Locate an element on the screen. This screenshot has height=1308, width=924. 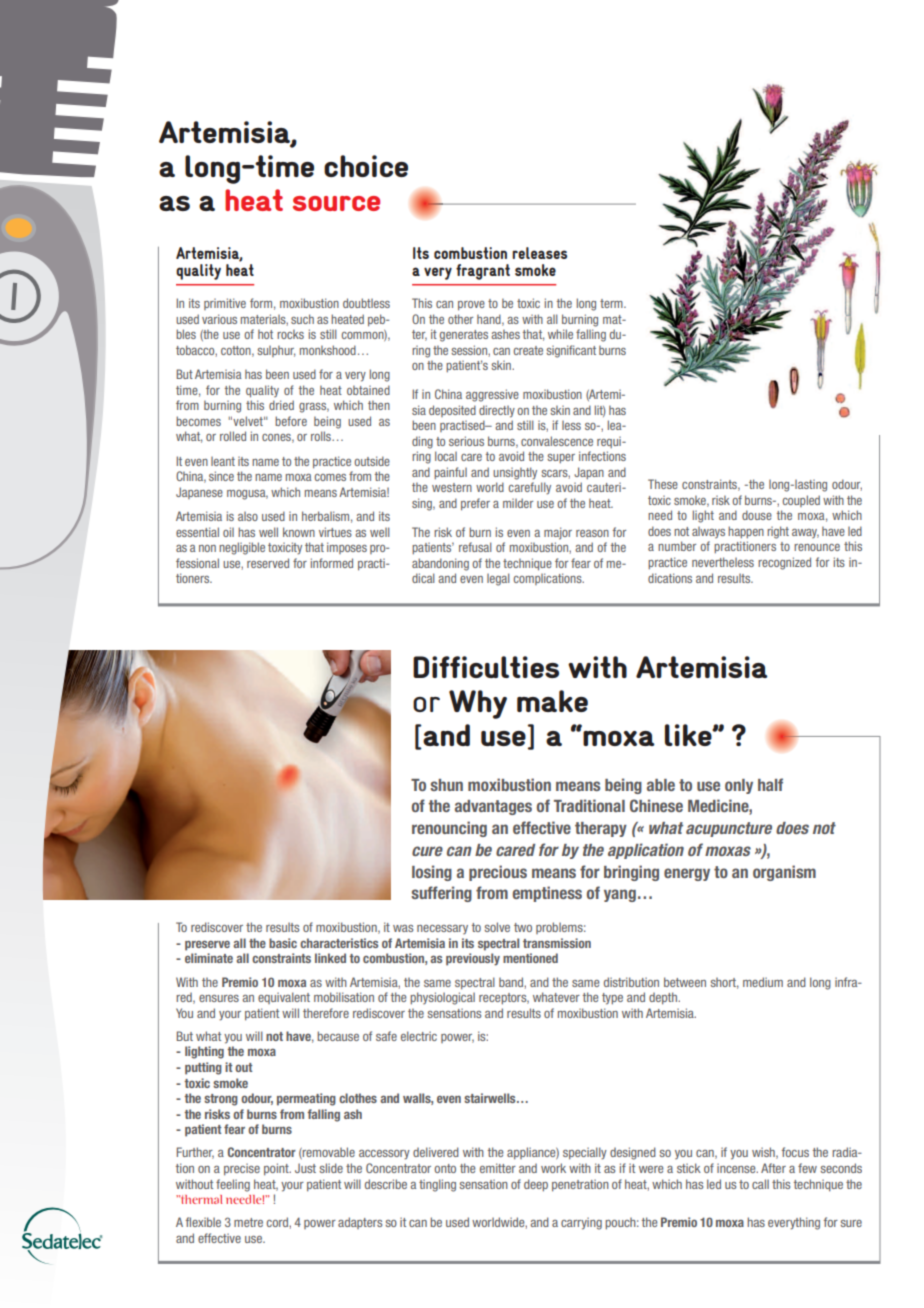
term is located at coordinates (612, 303).
